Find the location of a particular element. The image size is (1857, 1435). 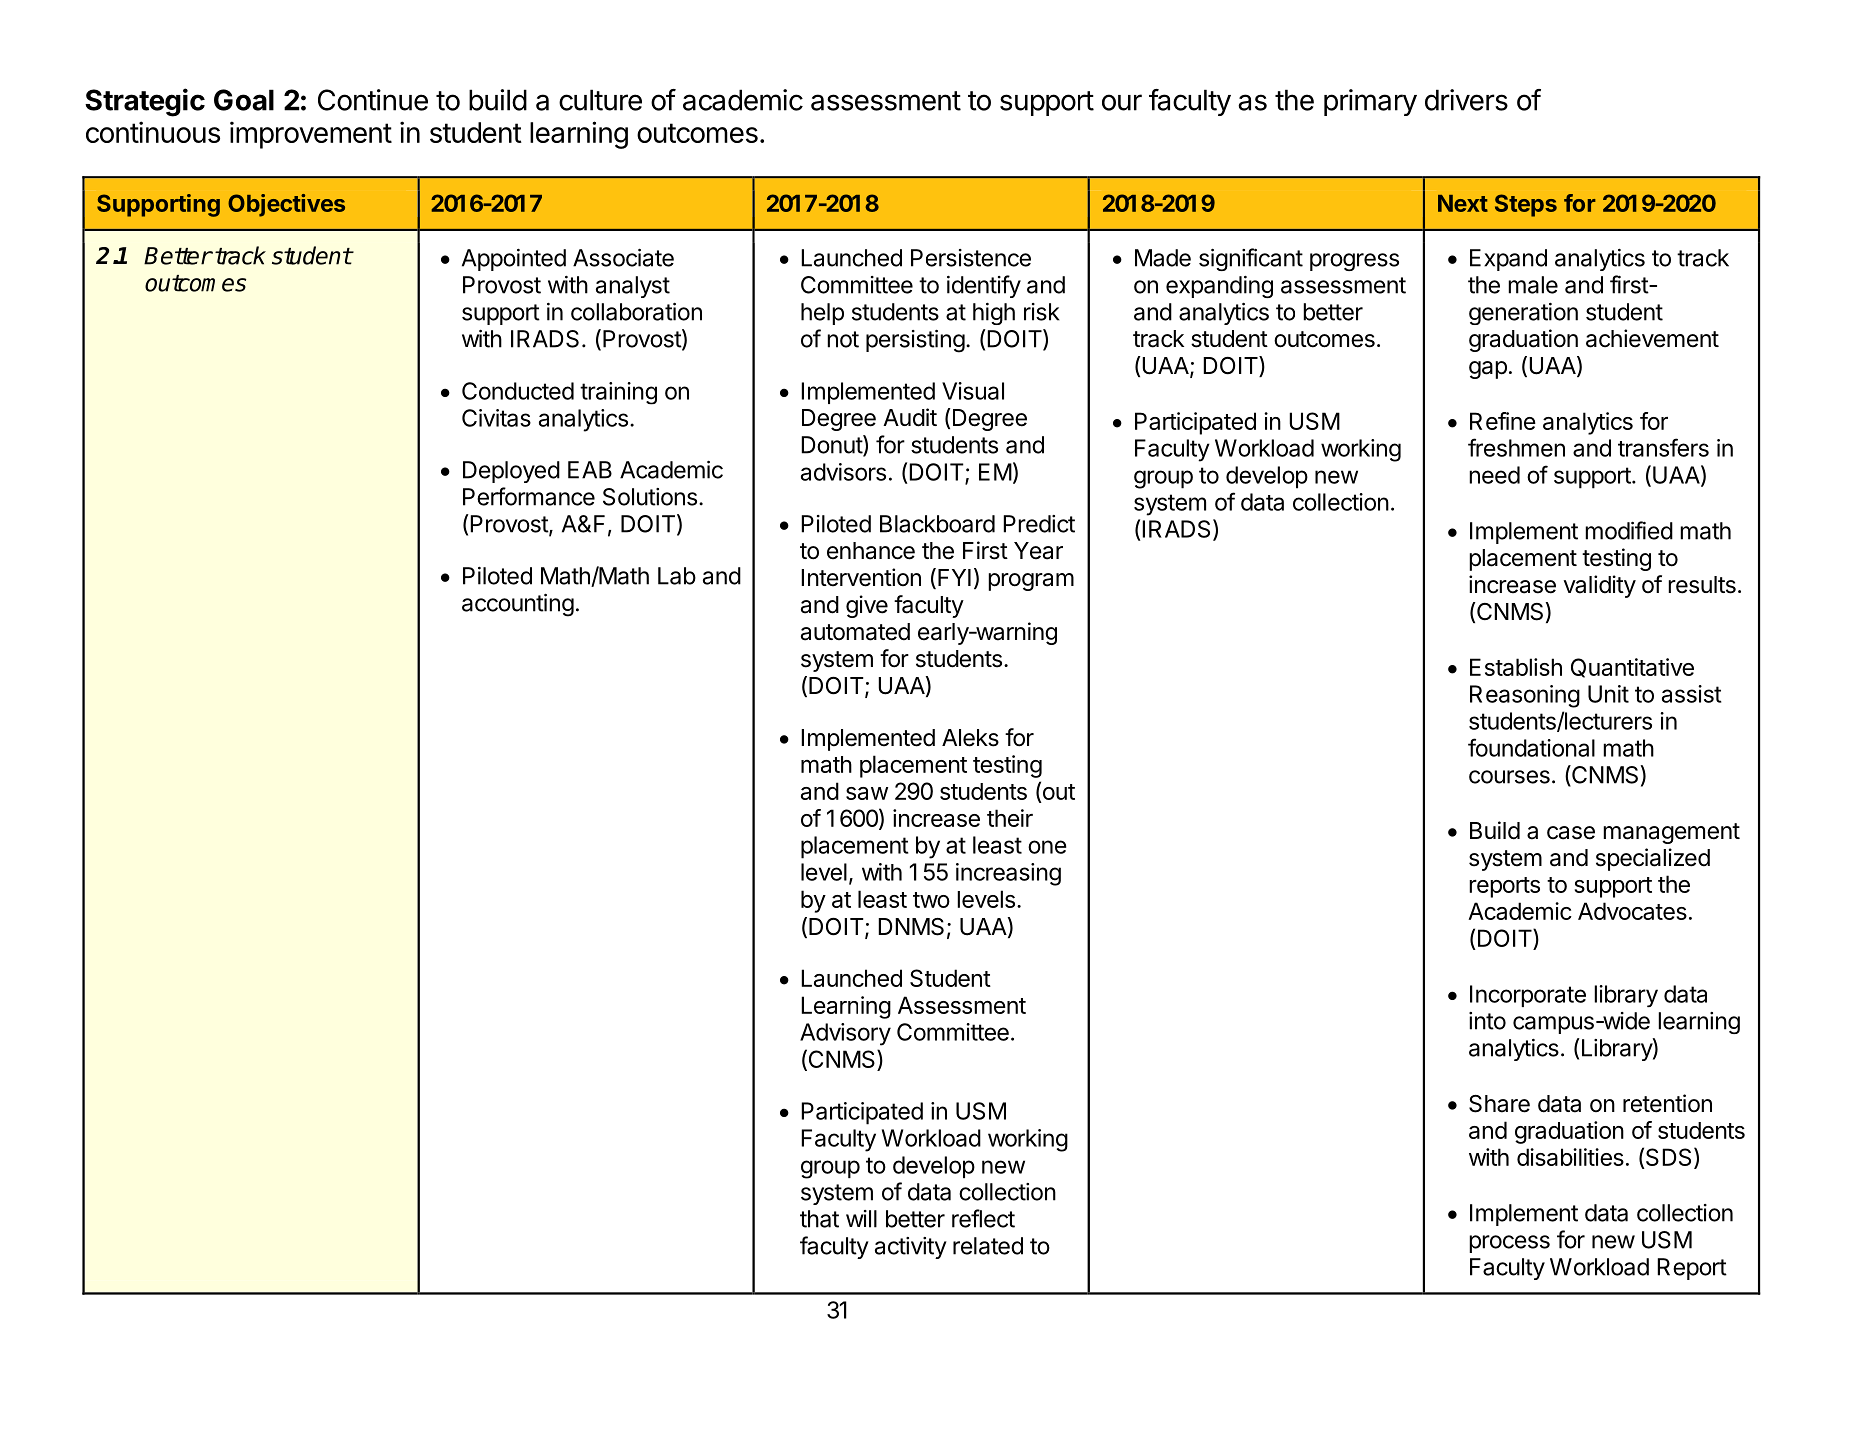

reflect is located at coordinates (983, 1218).
